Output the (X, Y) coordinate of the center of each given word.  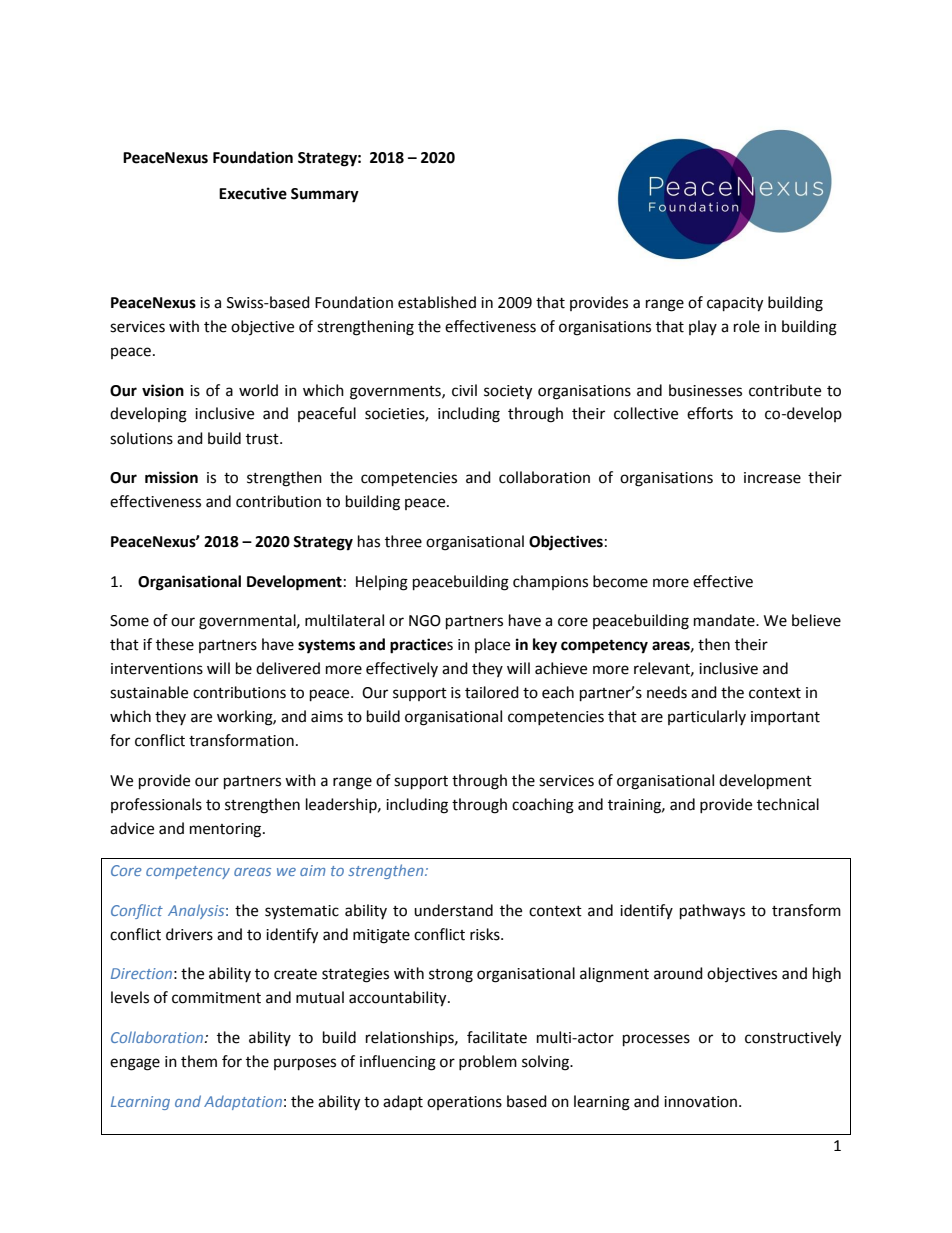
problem (488, 1062)
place (492, 645)
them (199, 1061)
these (175, 644)
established (437, 302)
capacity (735, 304)
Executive (253, 193)
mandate (725, 620)
